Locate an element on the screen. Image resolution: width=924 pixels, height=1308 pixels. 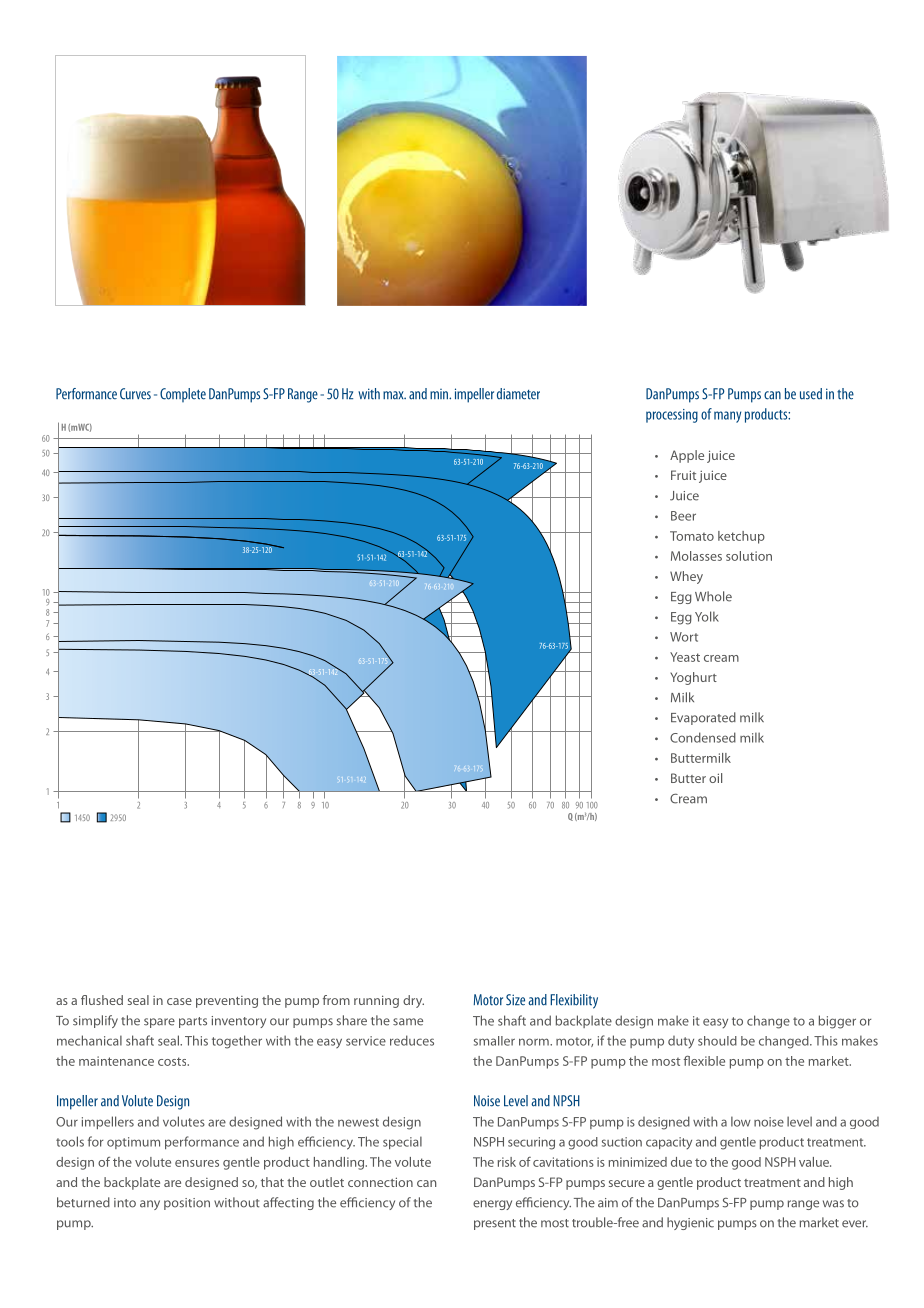
case is located at coordinates (179, 1001).
